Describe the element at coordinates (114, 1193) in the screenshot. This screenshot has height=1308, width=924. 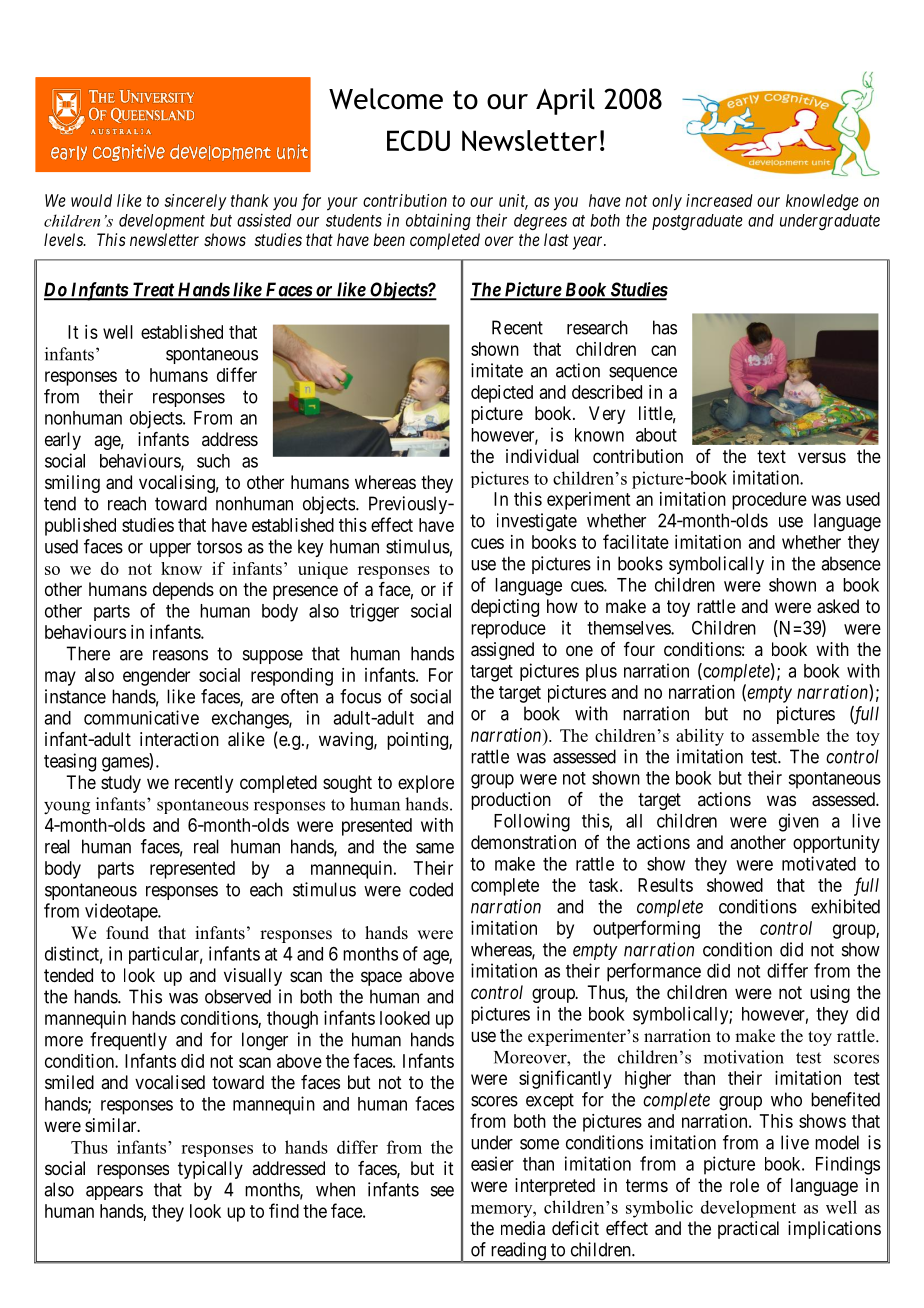
I see `appears` at that location.
